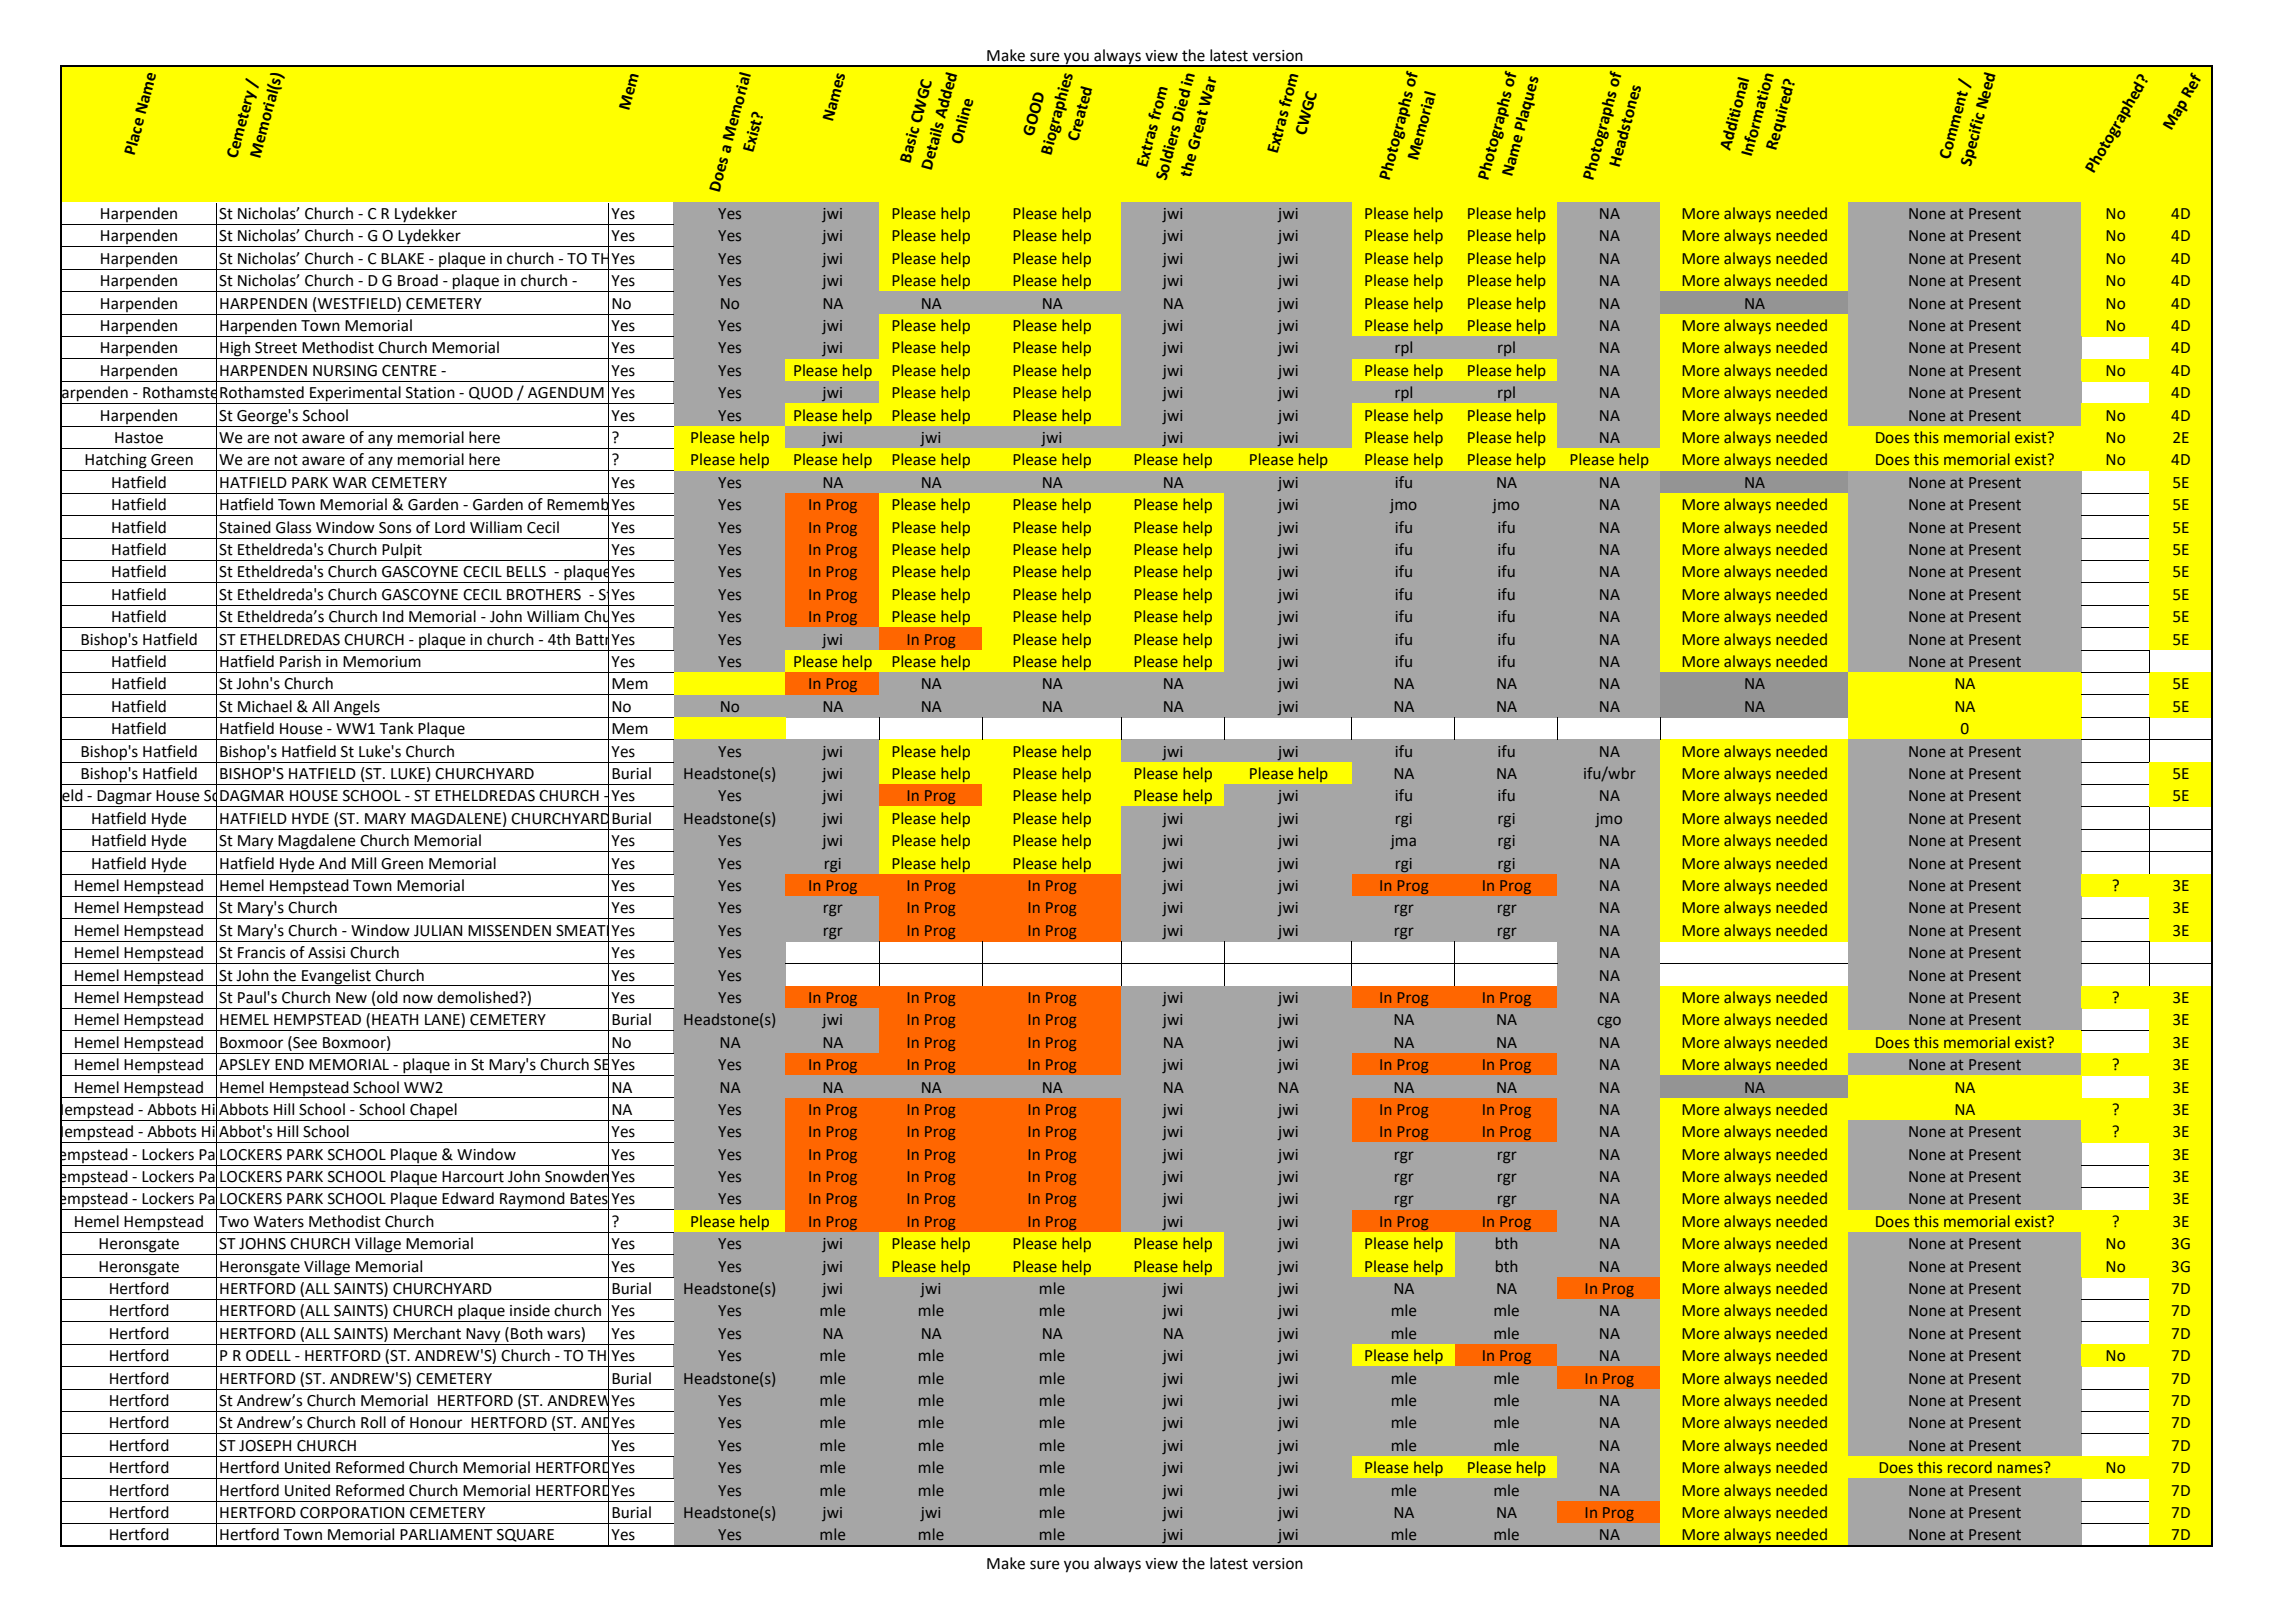 This screenshot has height=1620, width=2292. Describe the element at coordinates (473, 1177) in the screenshot. I see `Harcourt` at that location.
